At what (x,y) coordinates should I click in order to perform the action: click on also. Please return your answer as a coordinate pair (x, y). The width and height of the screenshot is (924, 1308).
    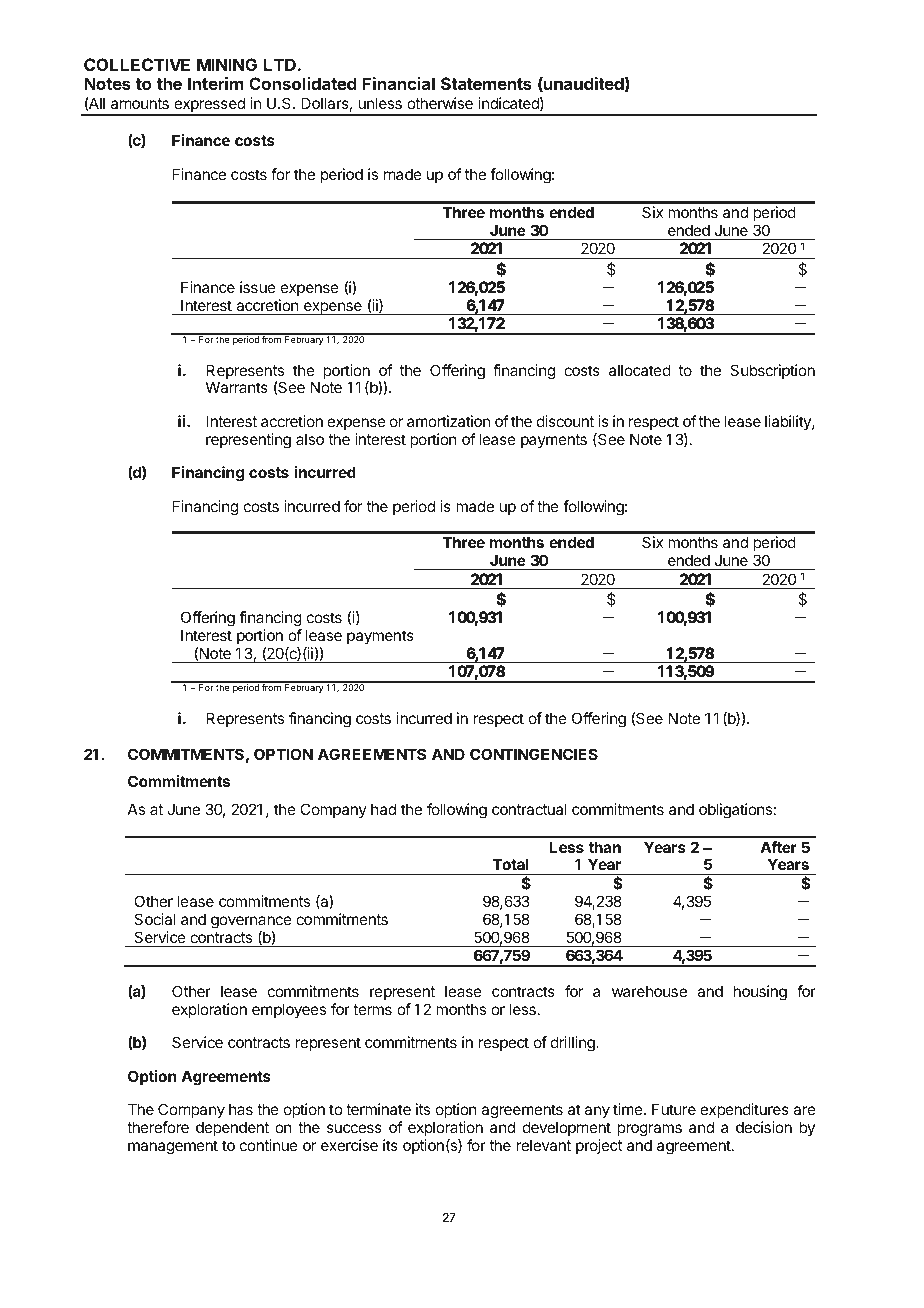
    Looking at the image, I should click on (310, 439).
